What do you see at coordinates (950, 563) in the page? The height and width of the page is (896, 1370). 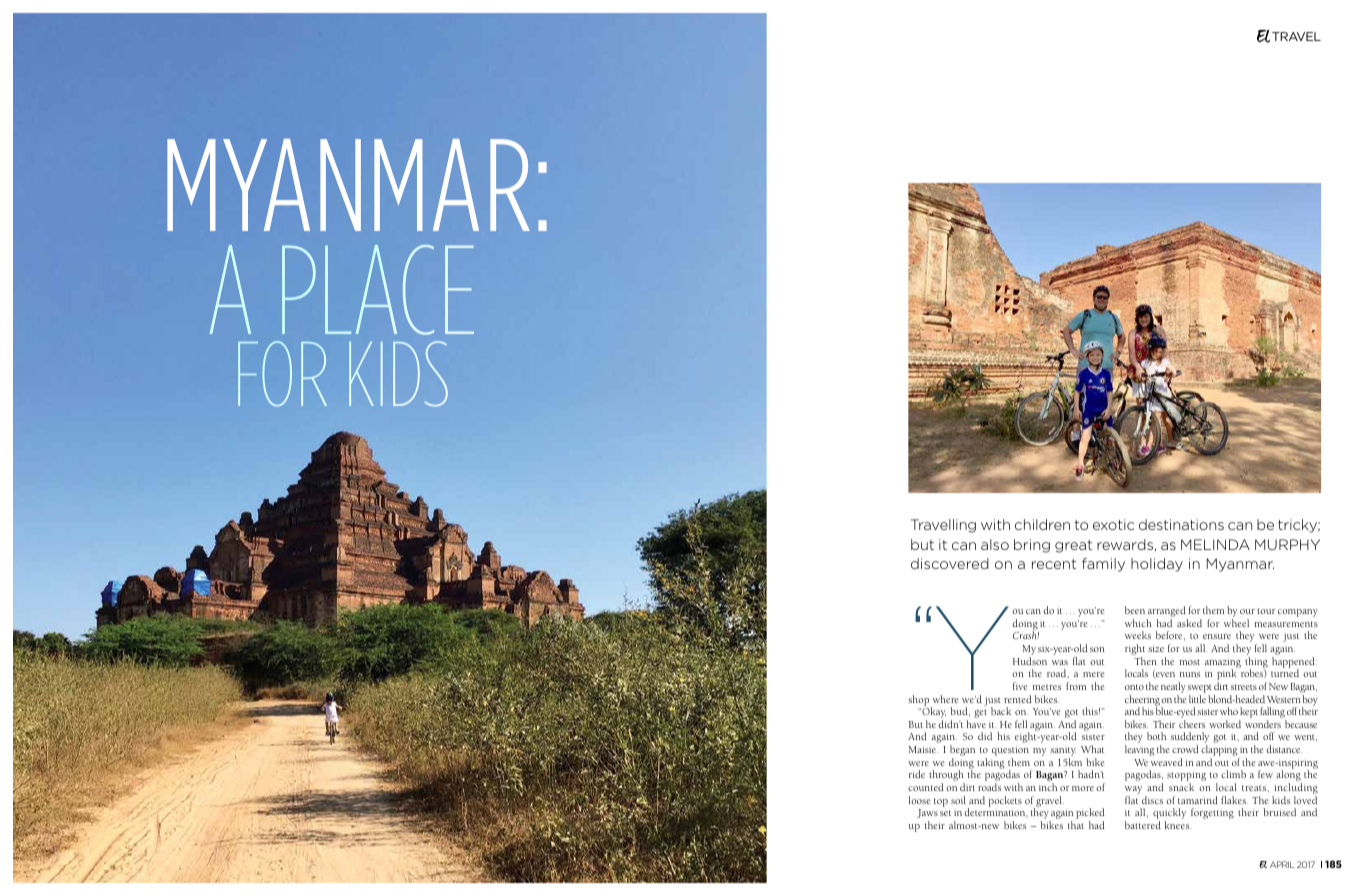 I see `discovered` at bounding box center [950, 563].
